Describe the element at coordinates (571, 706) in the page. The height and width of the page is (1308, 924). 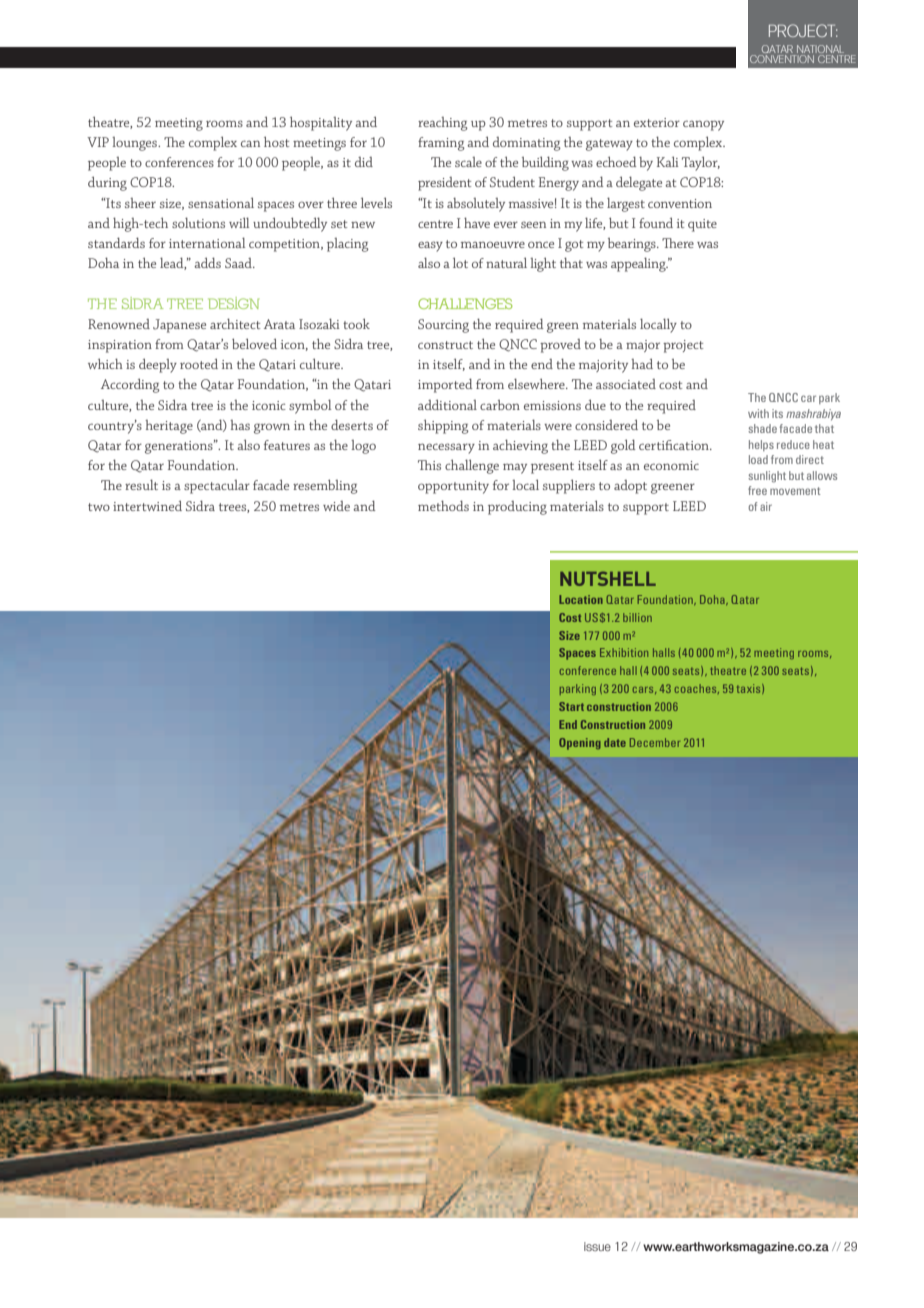
I see `Start` at that location.
